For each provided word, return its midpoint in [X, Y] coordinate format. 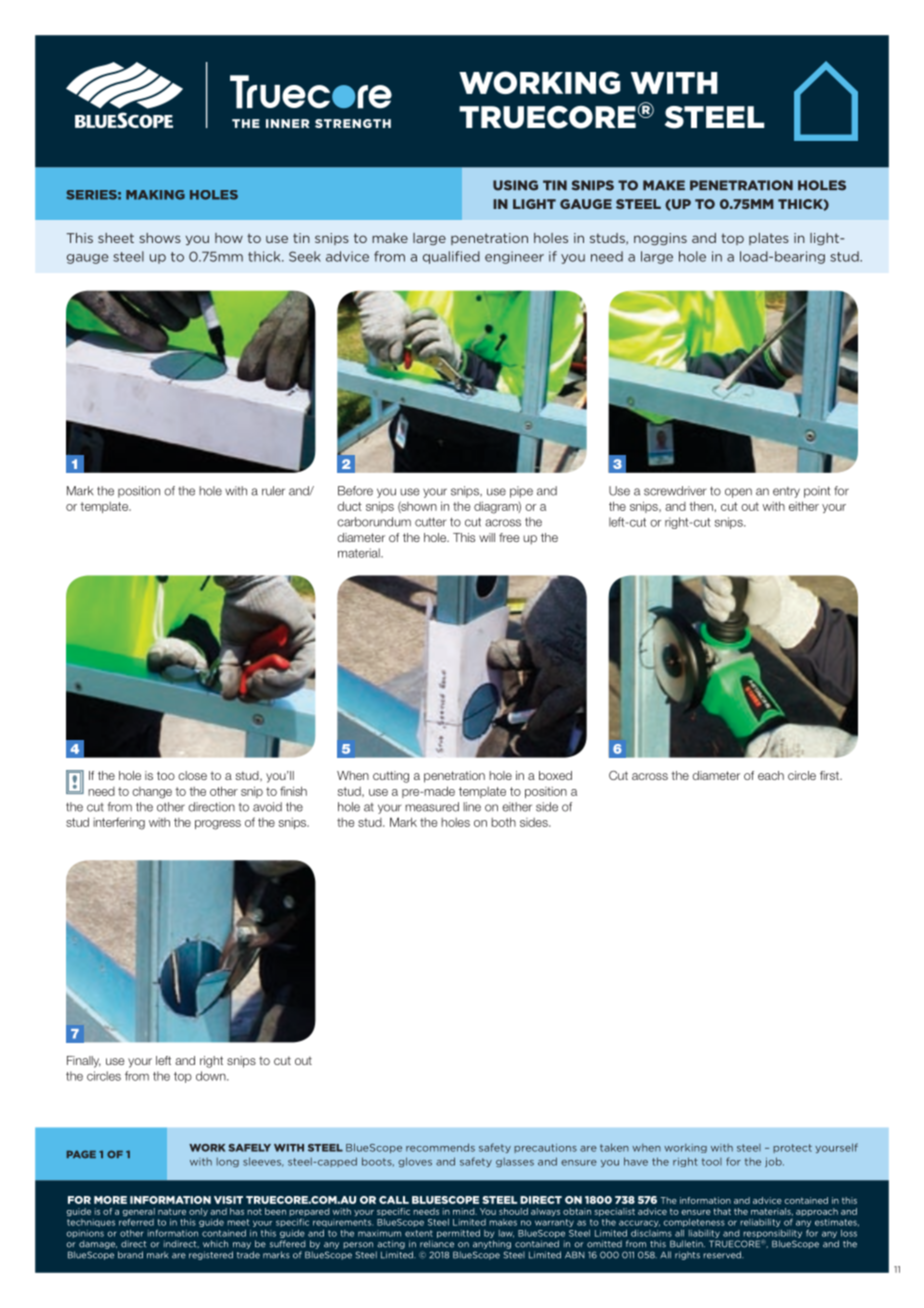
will [487, 537]
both [503, 822]
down [212, 1076]
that [722, 1211]
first [830, 775]
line [472, 807]
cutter [431, 522]
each [771, 775]
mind [465, 1211]
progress [218, 825]
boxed [555, 775]
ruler [273, 491]
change [152, 793]
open [738, 493]
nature [172, 1211]
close [192, 775]
